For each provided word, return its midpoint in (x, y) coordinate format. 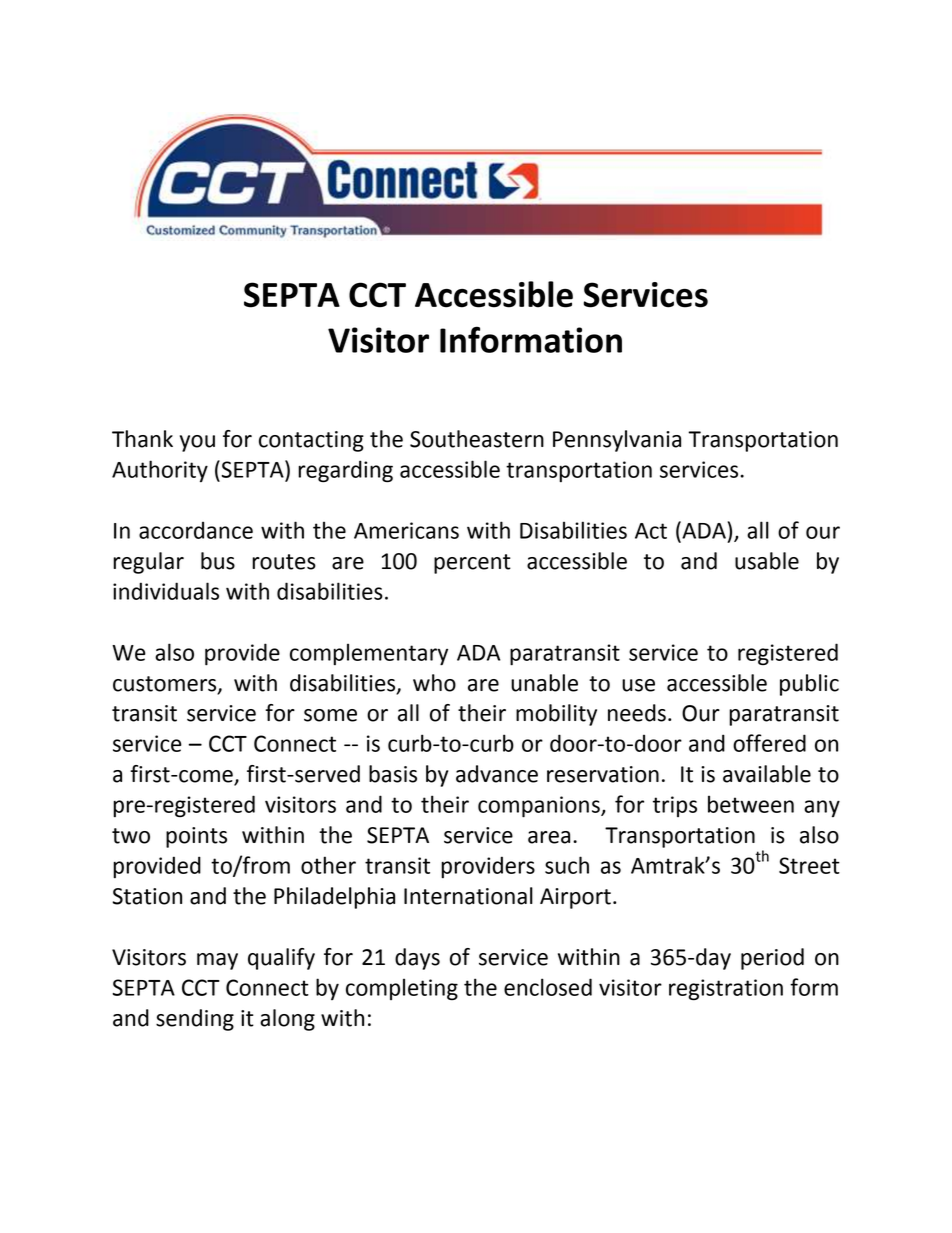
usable (767, 561)
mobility (556, 715)
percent (472, 564)
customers (166, 684)
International (468, 896)
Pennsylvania (617, 441)
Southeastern (477, 439)
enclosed (548, 987)
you (197, 443)
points (196, 837)
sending (195, 1020)
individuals (166, 591)
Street (809, 865)
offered (769, 743)
